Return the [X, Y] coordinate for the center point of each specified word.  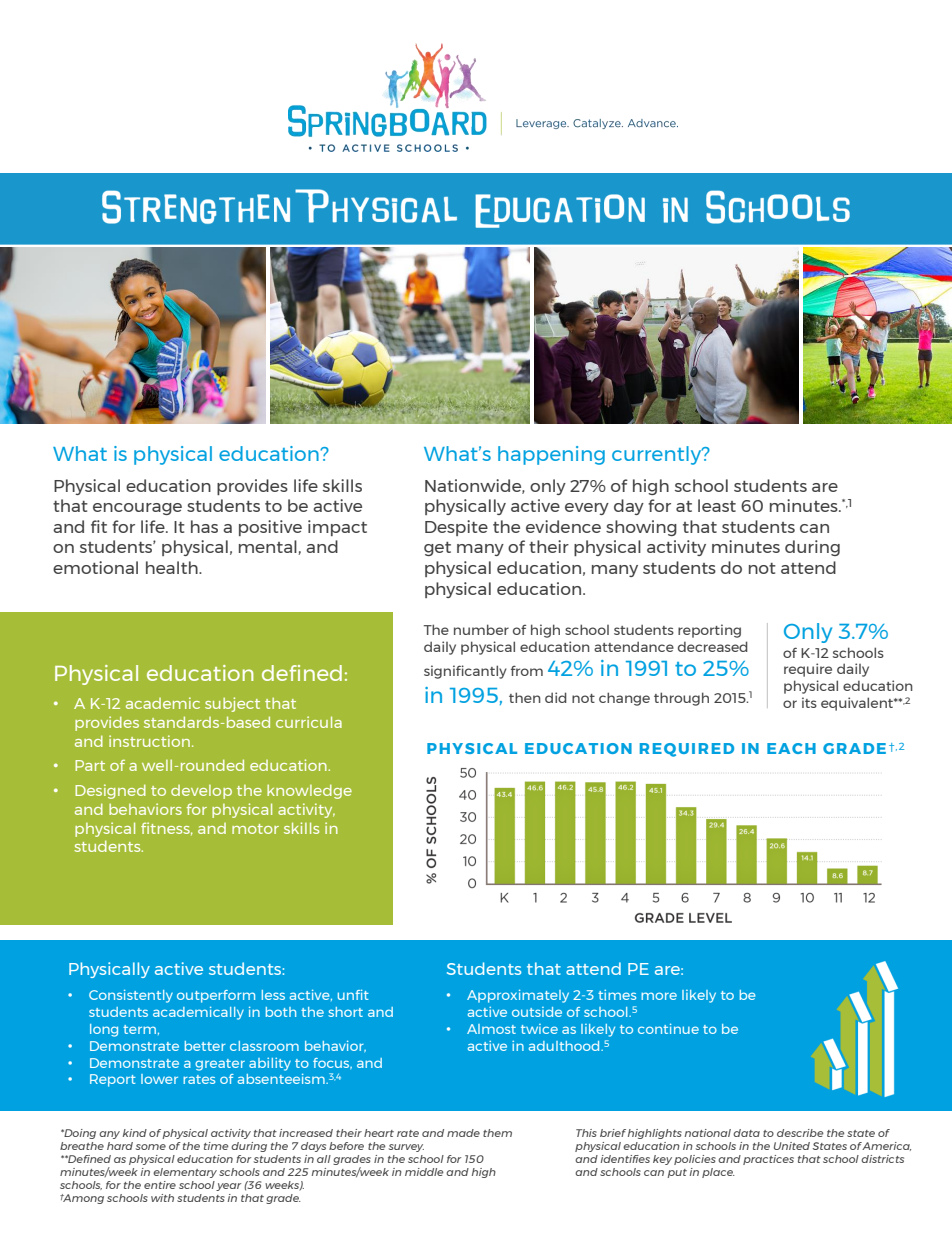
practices [768, 1160]
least [717, 505]
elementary [185, 1173]
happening [551, 455]
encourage [137, 509]
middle [424, 1172]
